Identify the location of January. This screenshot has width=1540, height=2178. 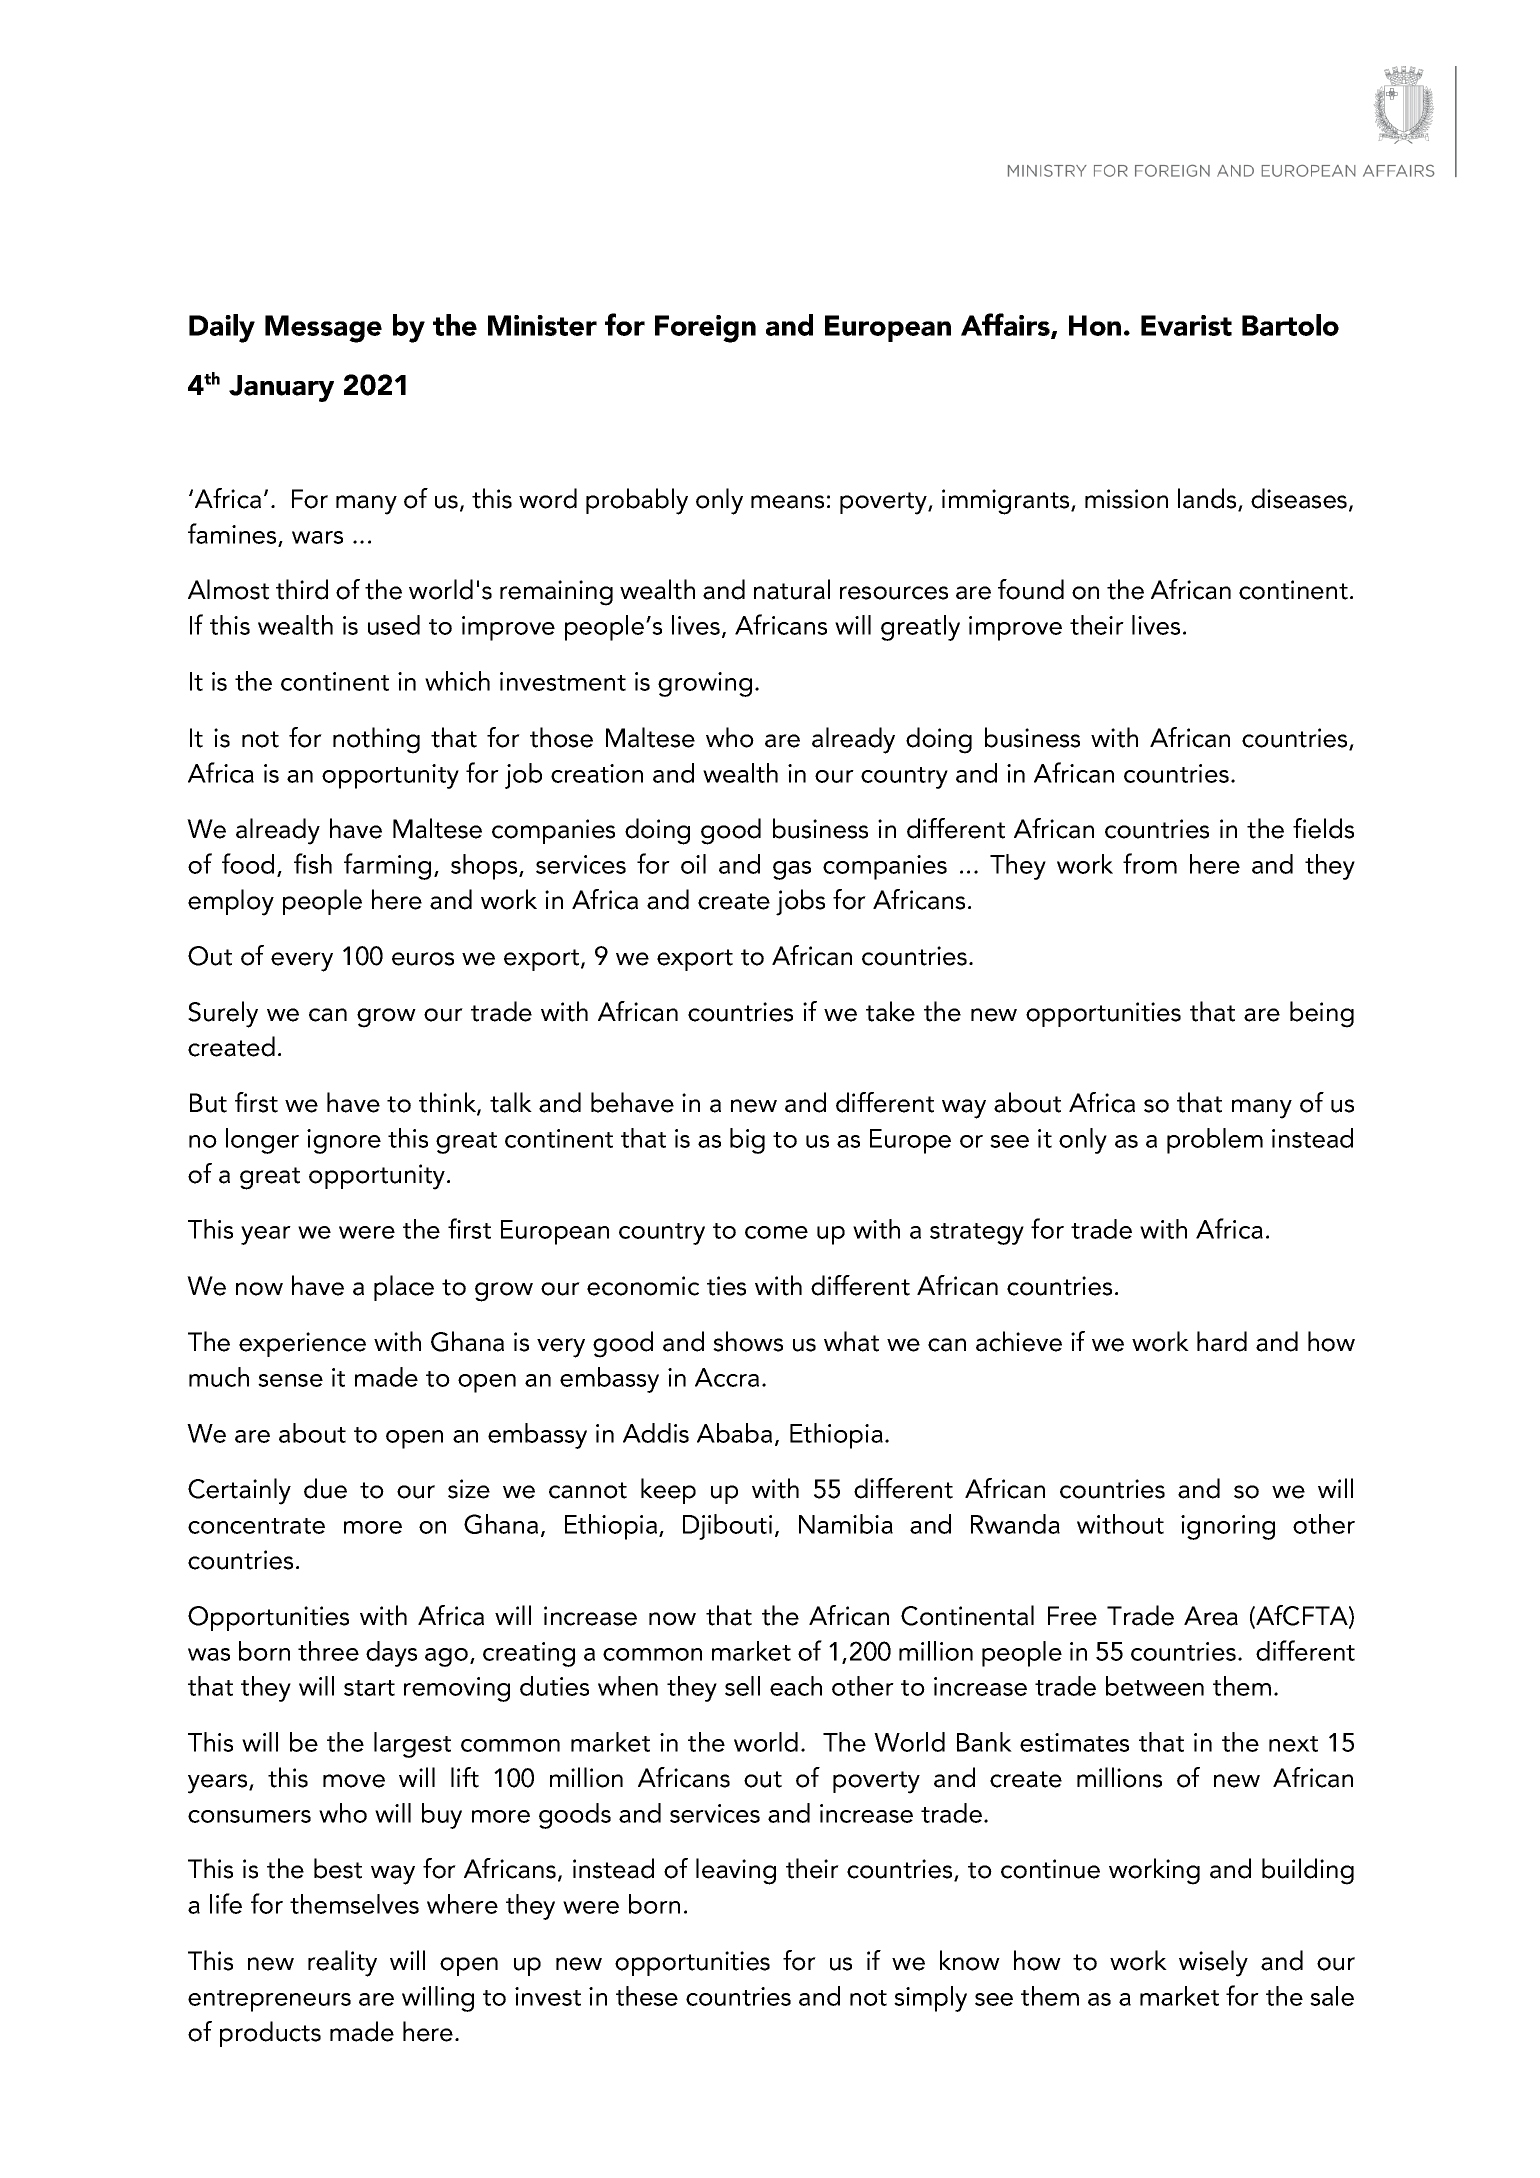
(281, 388).
